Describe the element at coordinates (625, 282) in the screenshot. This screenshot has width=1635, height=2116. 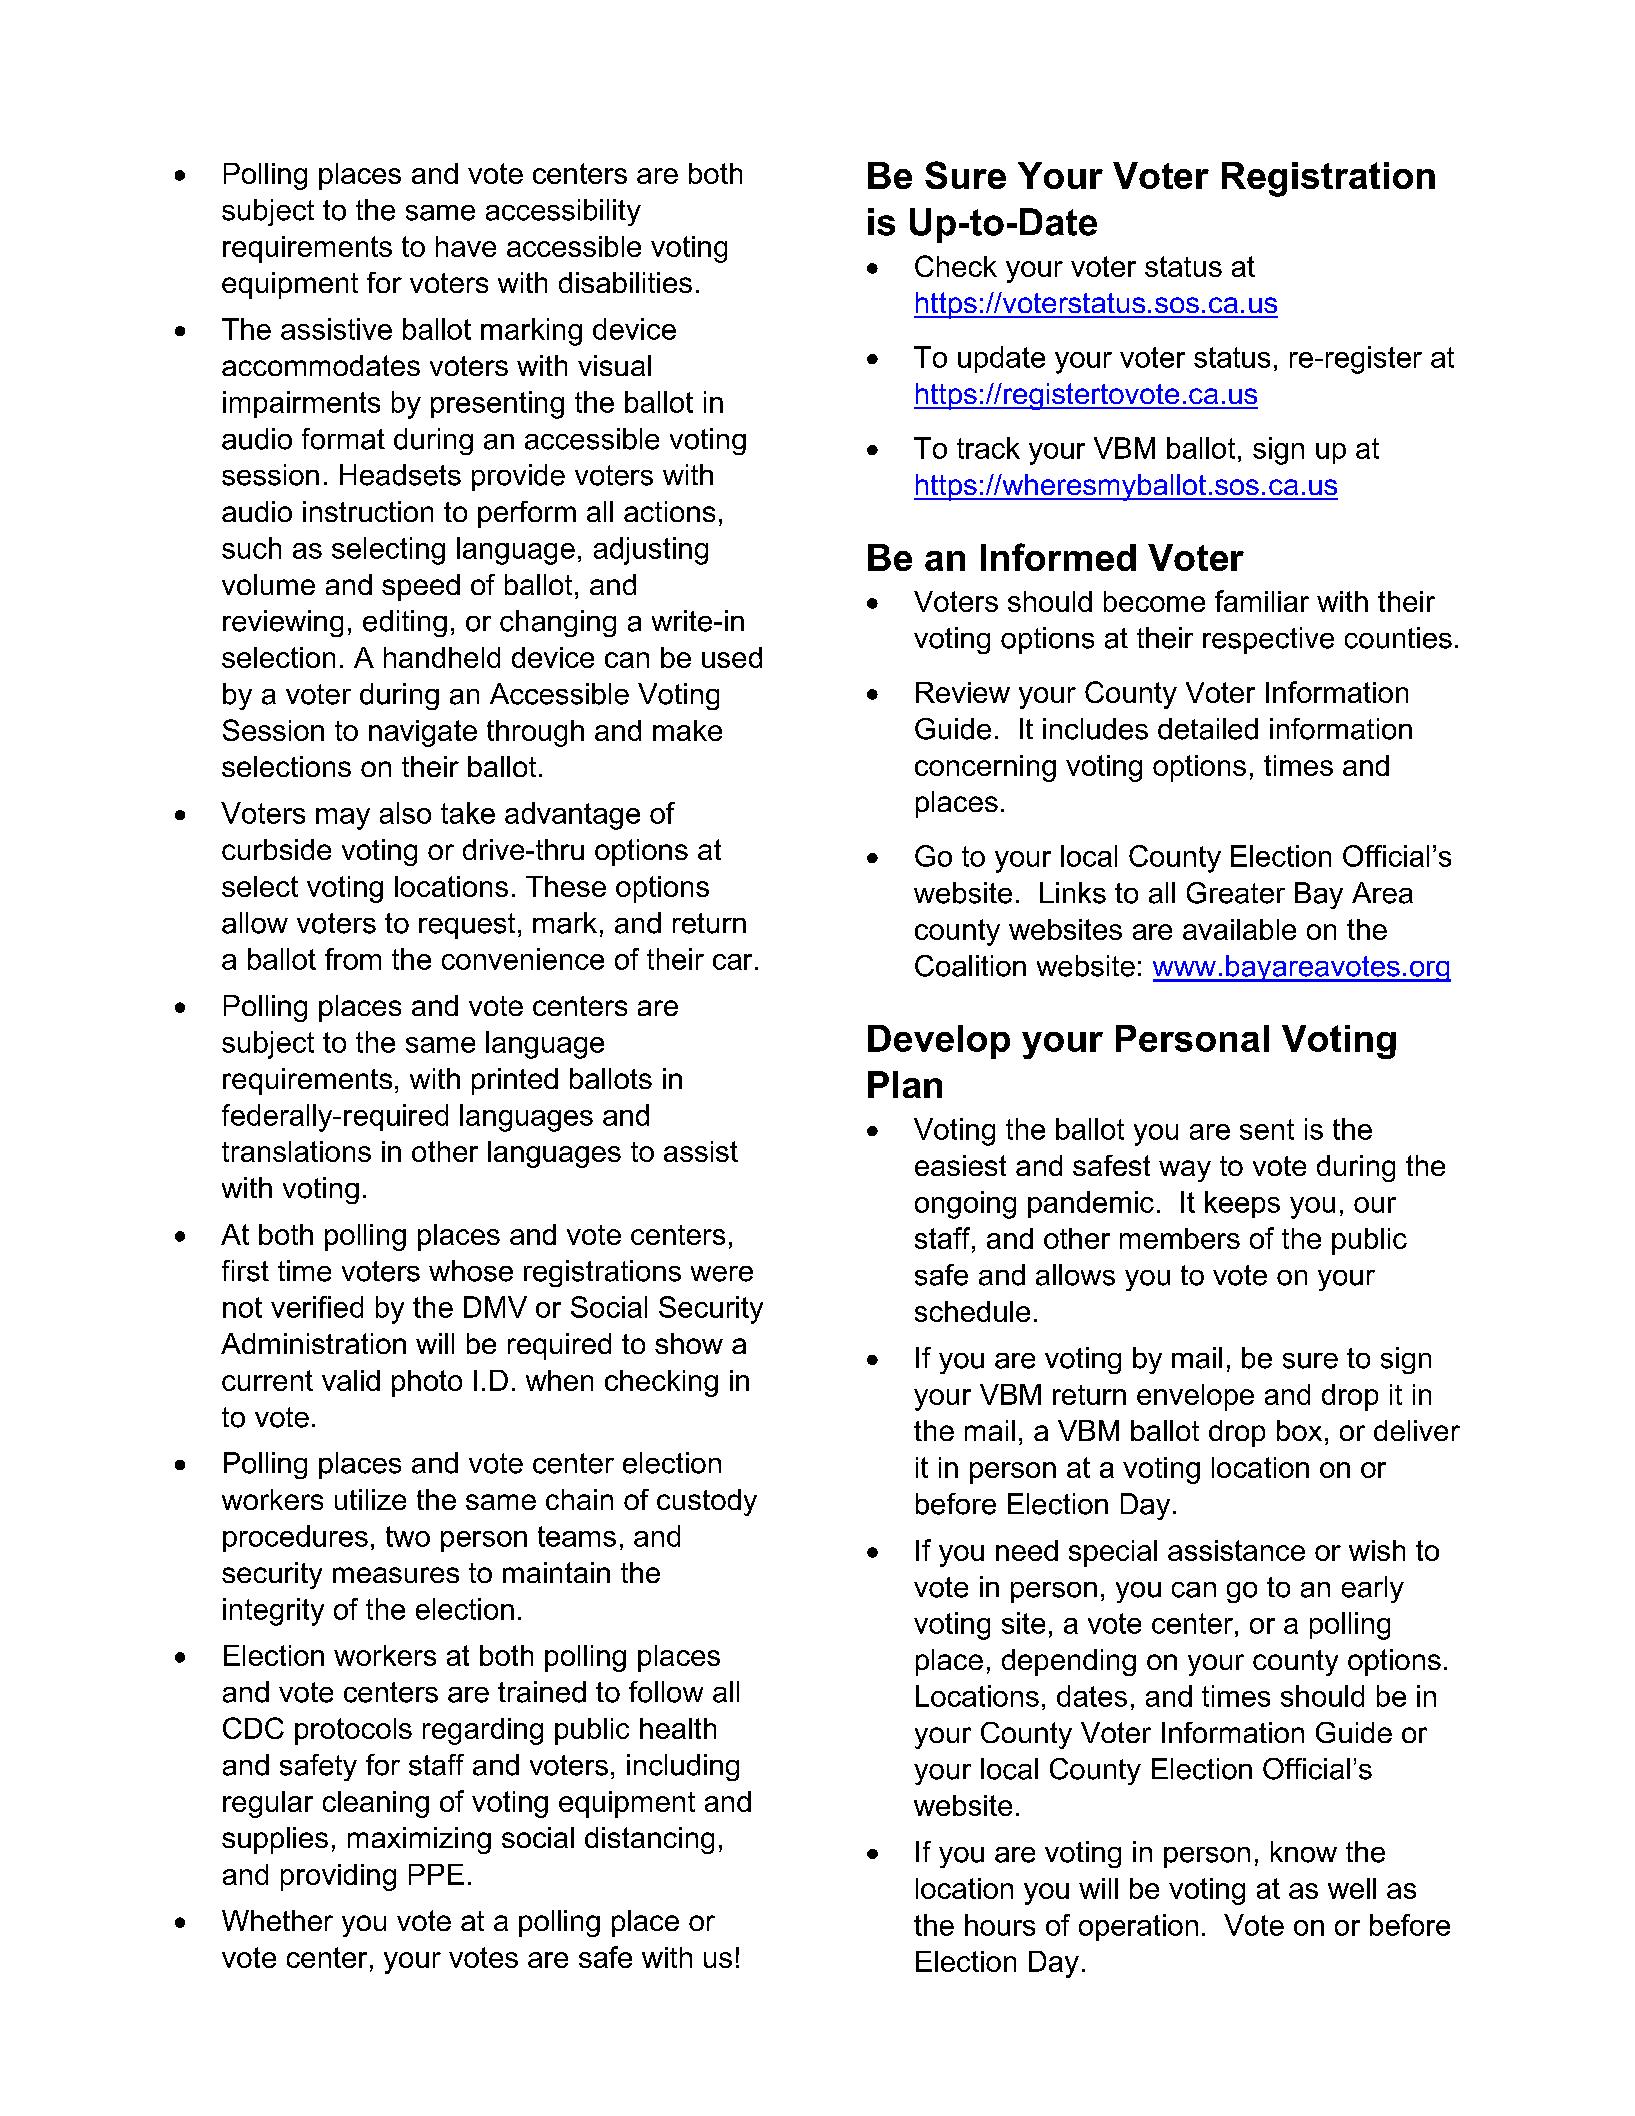
I see `disabilities` at that location.
